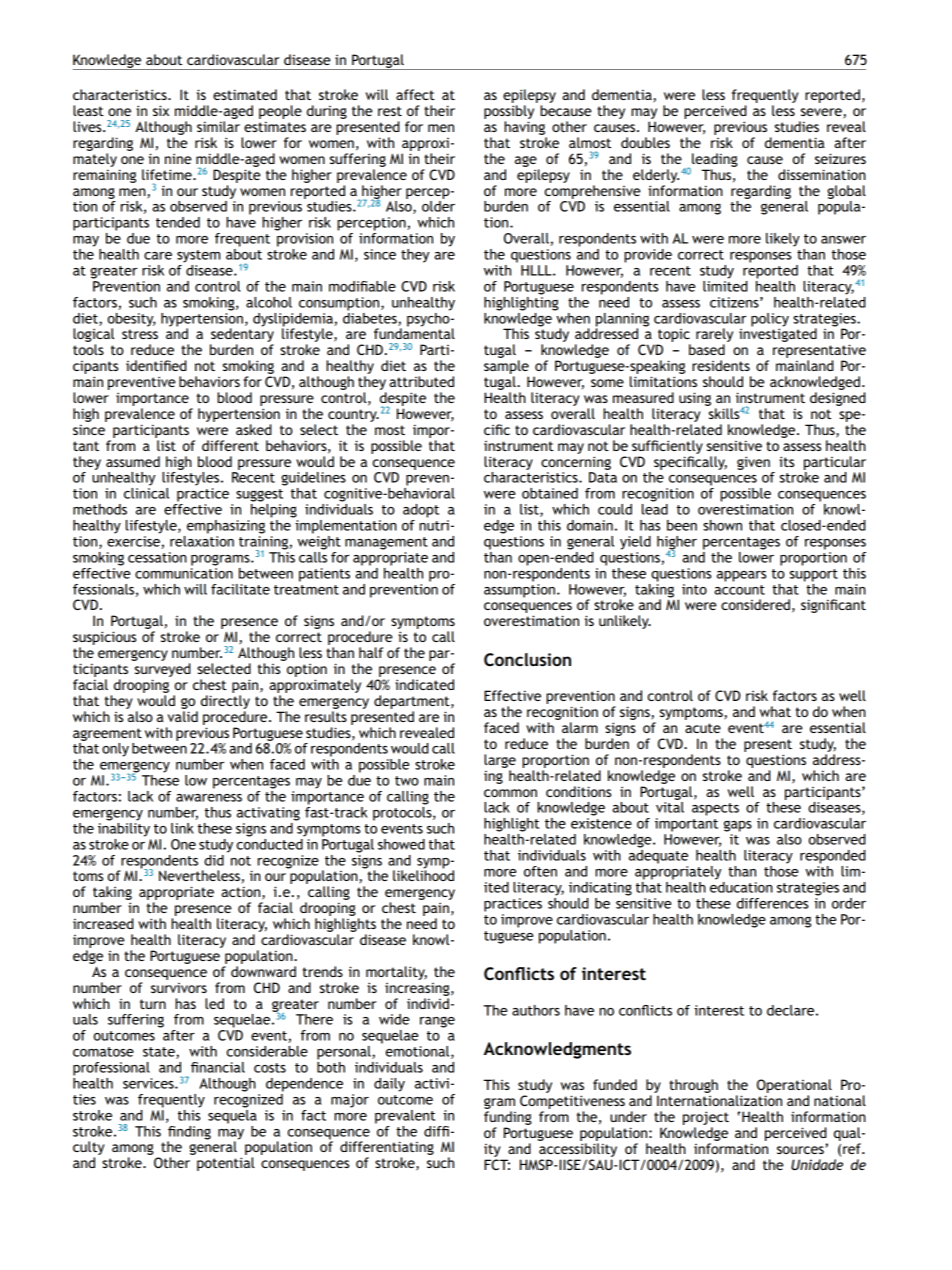  Describe the element at coordinates (161, 110) in the image. I see `six` at that location.
